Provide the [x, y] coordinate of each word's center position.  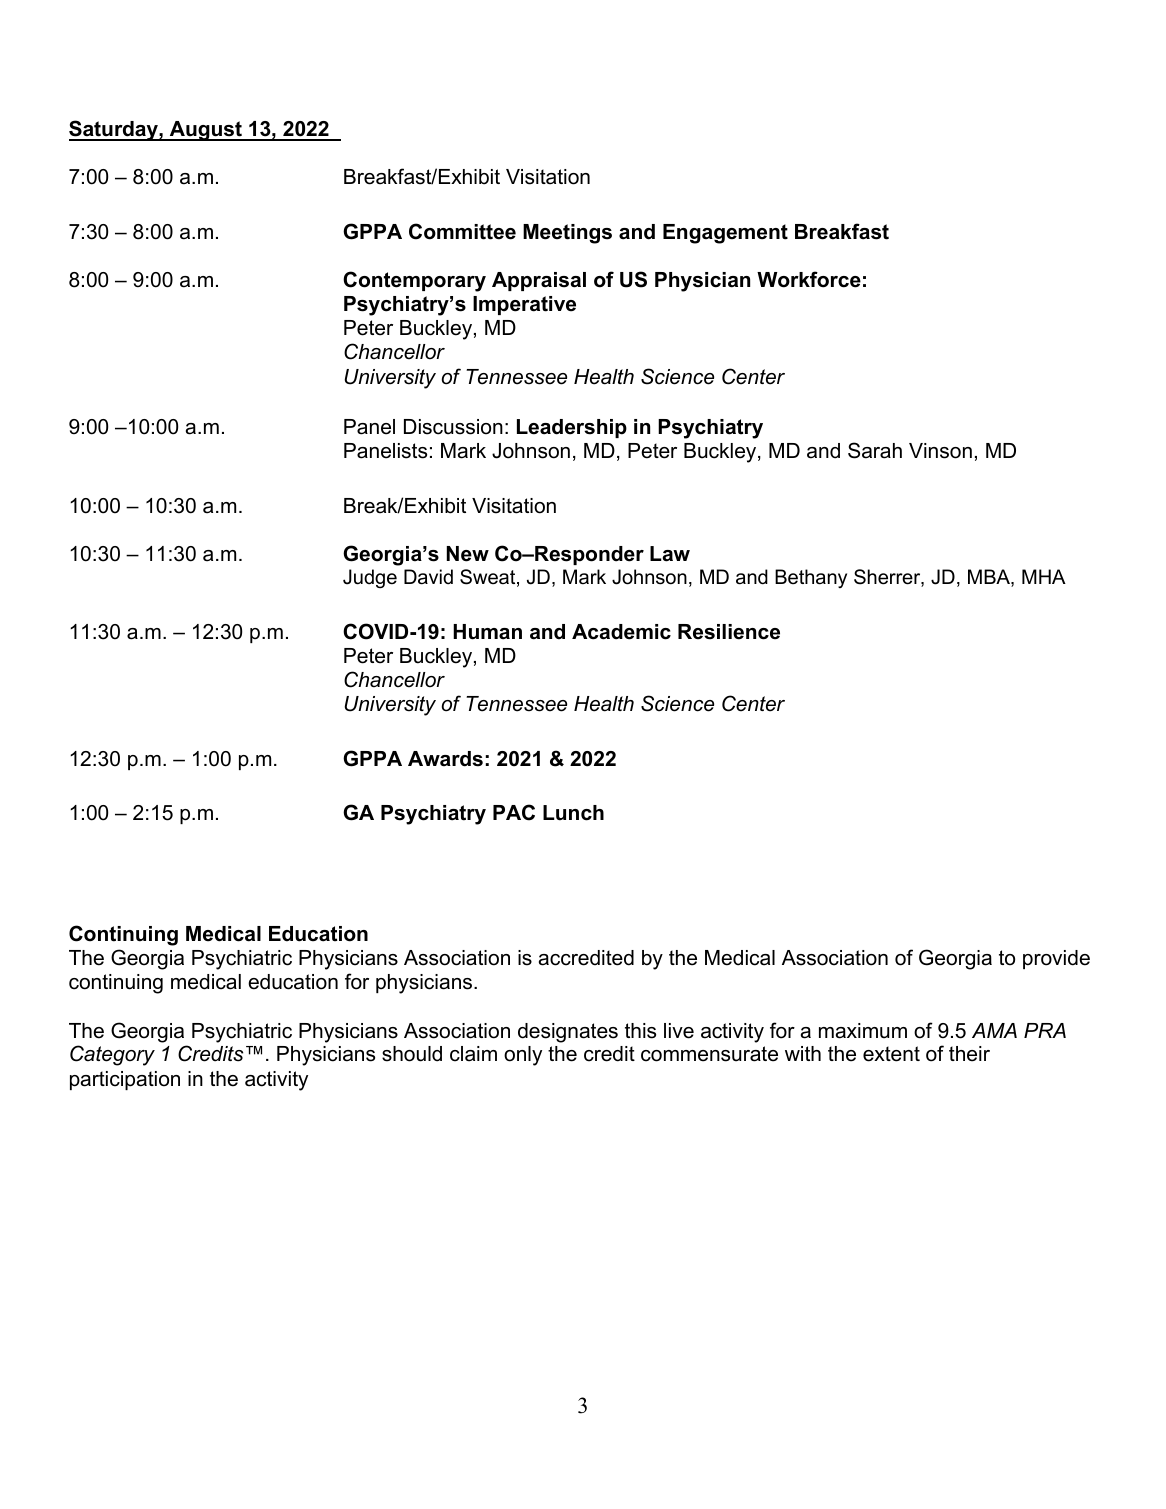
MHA [1044, 576]
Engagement [725, 234]
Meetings [567, 234]
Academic [621, 632]
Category [112, 1055]
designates [568, 1033]
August [205, 131]
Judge [370, 579]
